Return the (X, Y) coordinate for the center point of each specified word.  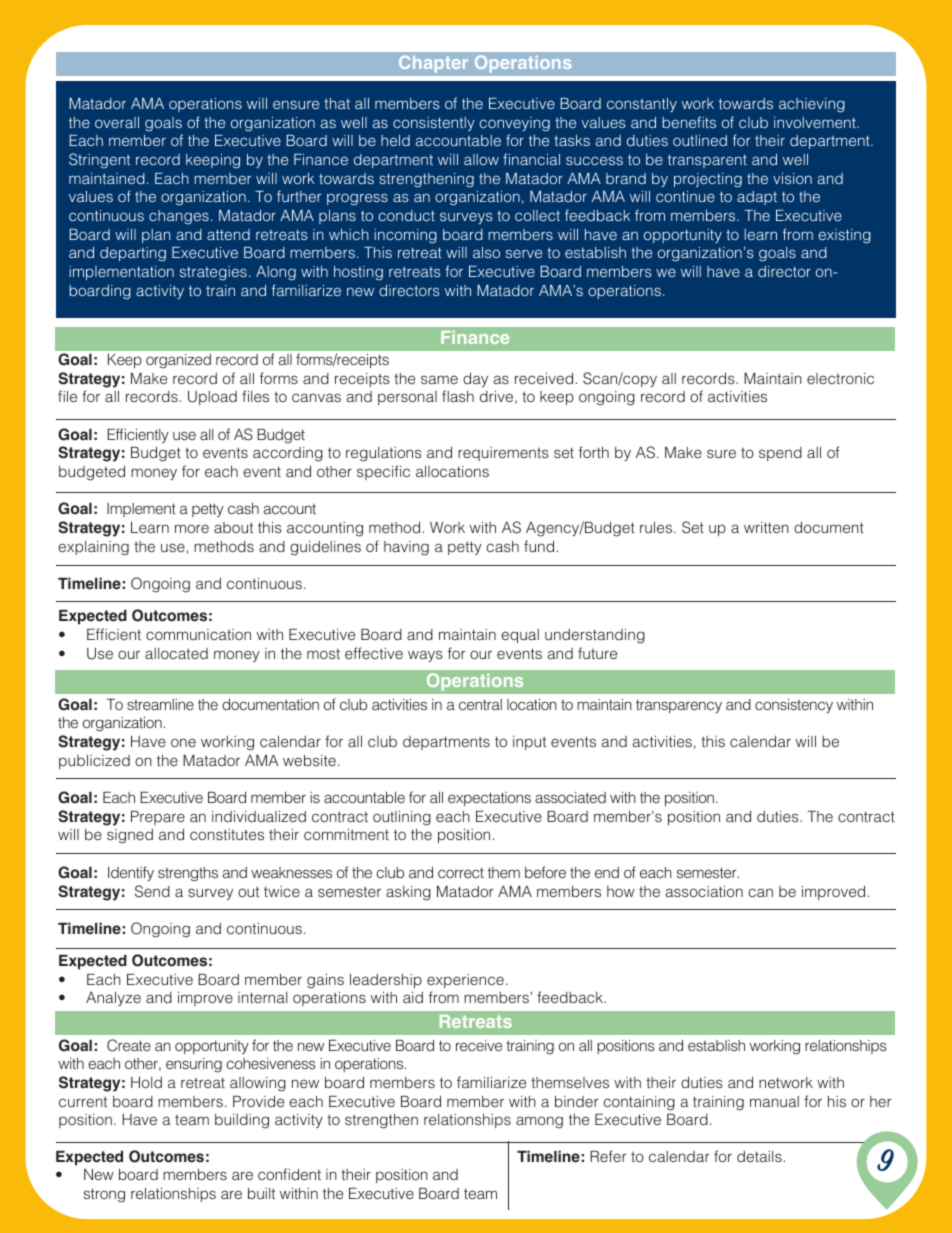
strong (104, 1195)
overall (117, 122)
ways (425, 656)
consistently (434, 124)
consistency (794, 706)
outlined (700, 140)
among (539, 1122)
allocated (176, 653)
